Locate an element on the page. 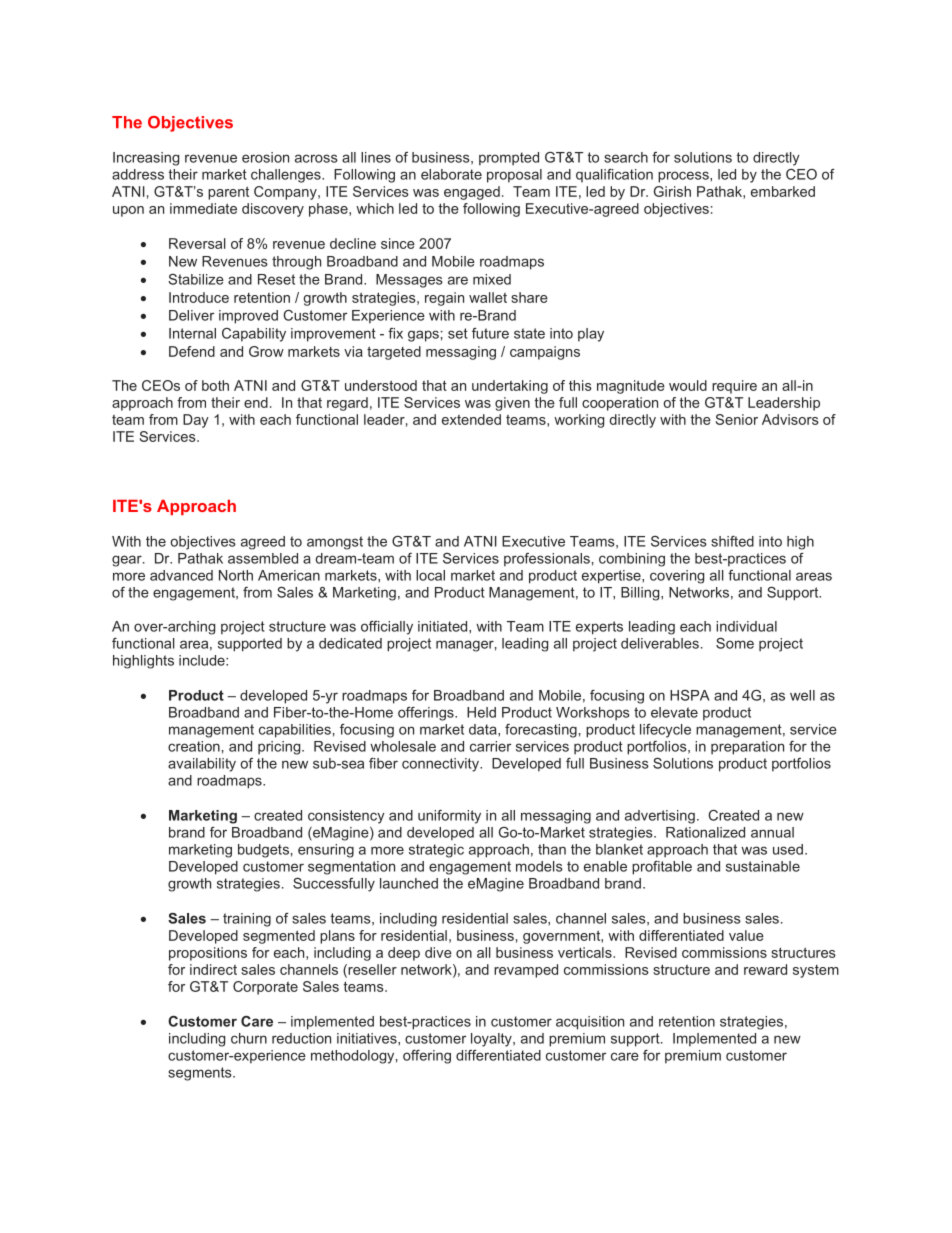 The height and width of the image is (1233, 952). reward is located at coordinates (765, 969).
